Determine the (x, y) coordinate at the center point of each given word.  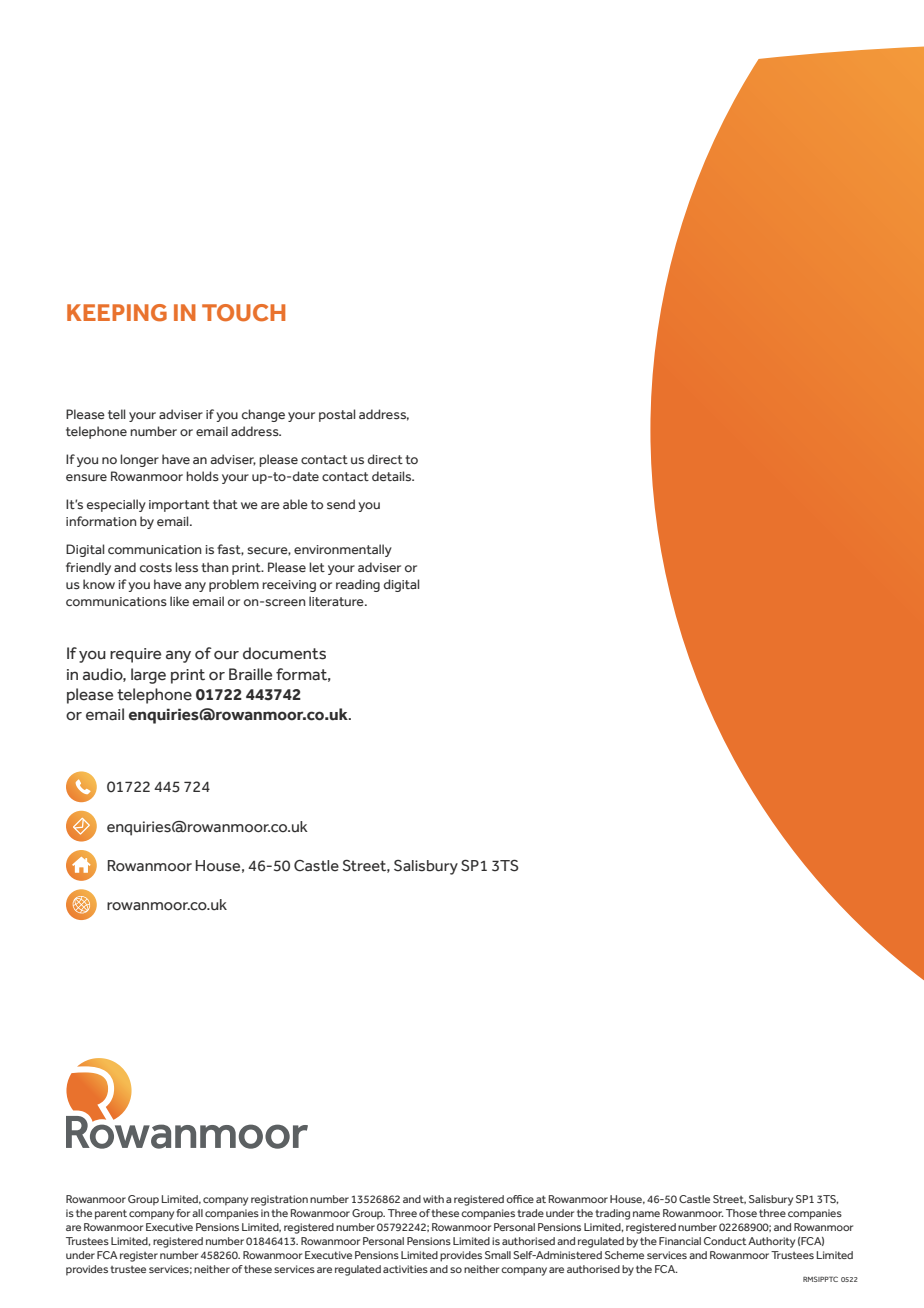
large (148, 676)
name (646, 1214)
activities (405, 1269)
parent (111, 1214)
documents (284, 653)
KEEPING (117, 313)
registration (279, 1200)
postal (337, 415)
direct (385, 459)
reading (358, 585)
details (393, 476)
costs (156, 567)
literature (337, 601)
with (433, 1199)
